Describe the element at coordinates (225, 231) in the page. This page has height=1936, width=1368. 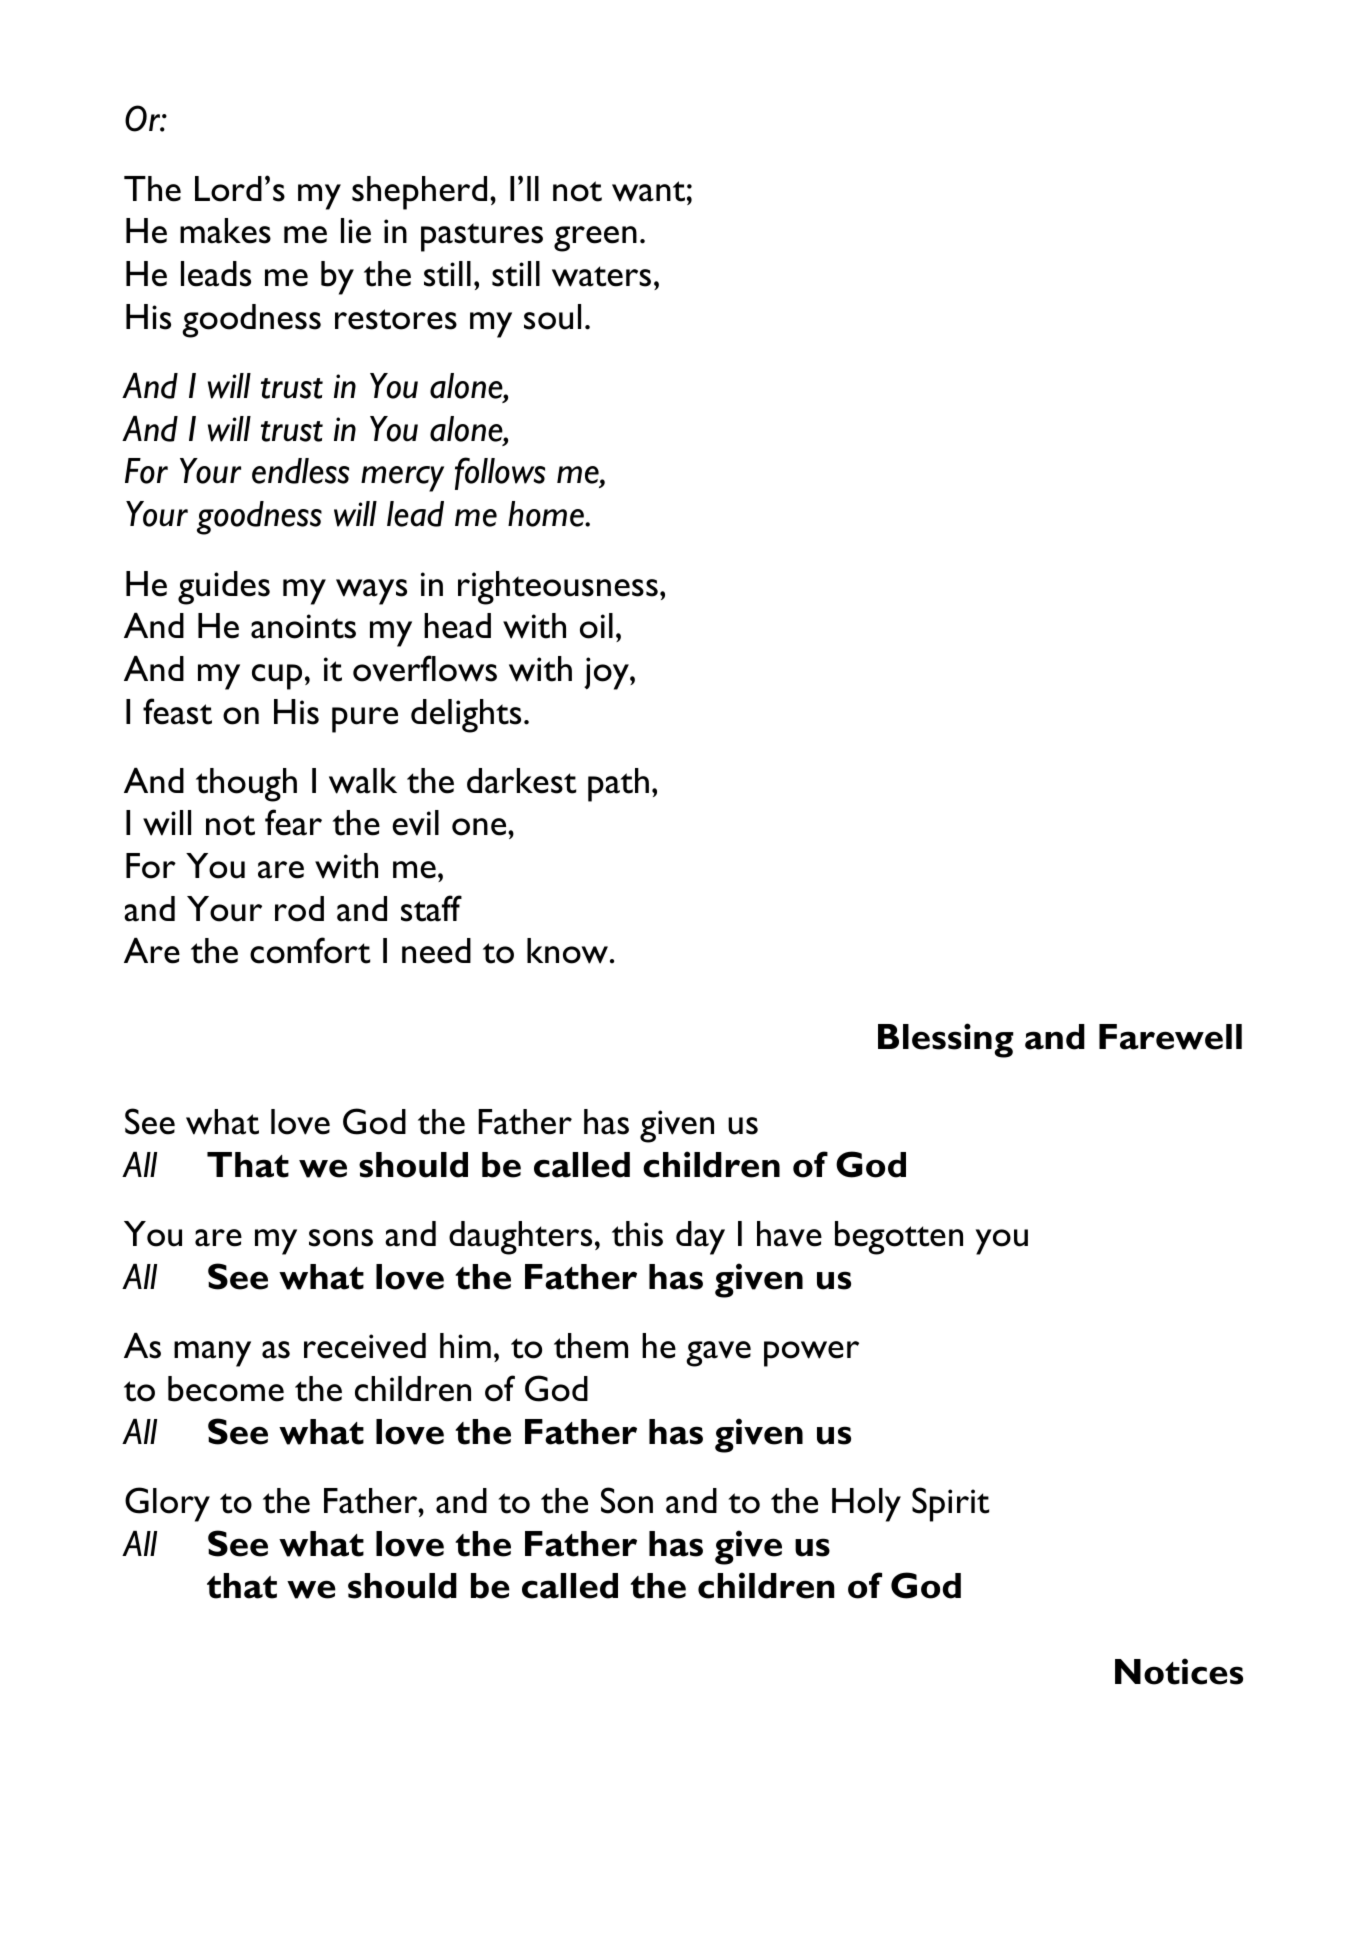
I see `makes` at that location.
